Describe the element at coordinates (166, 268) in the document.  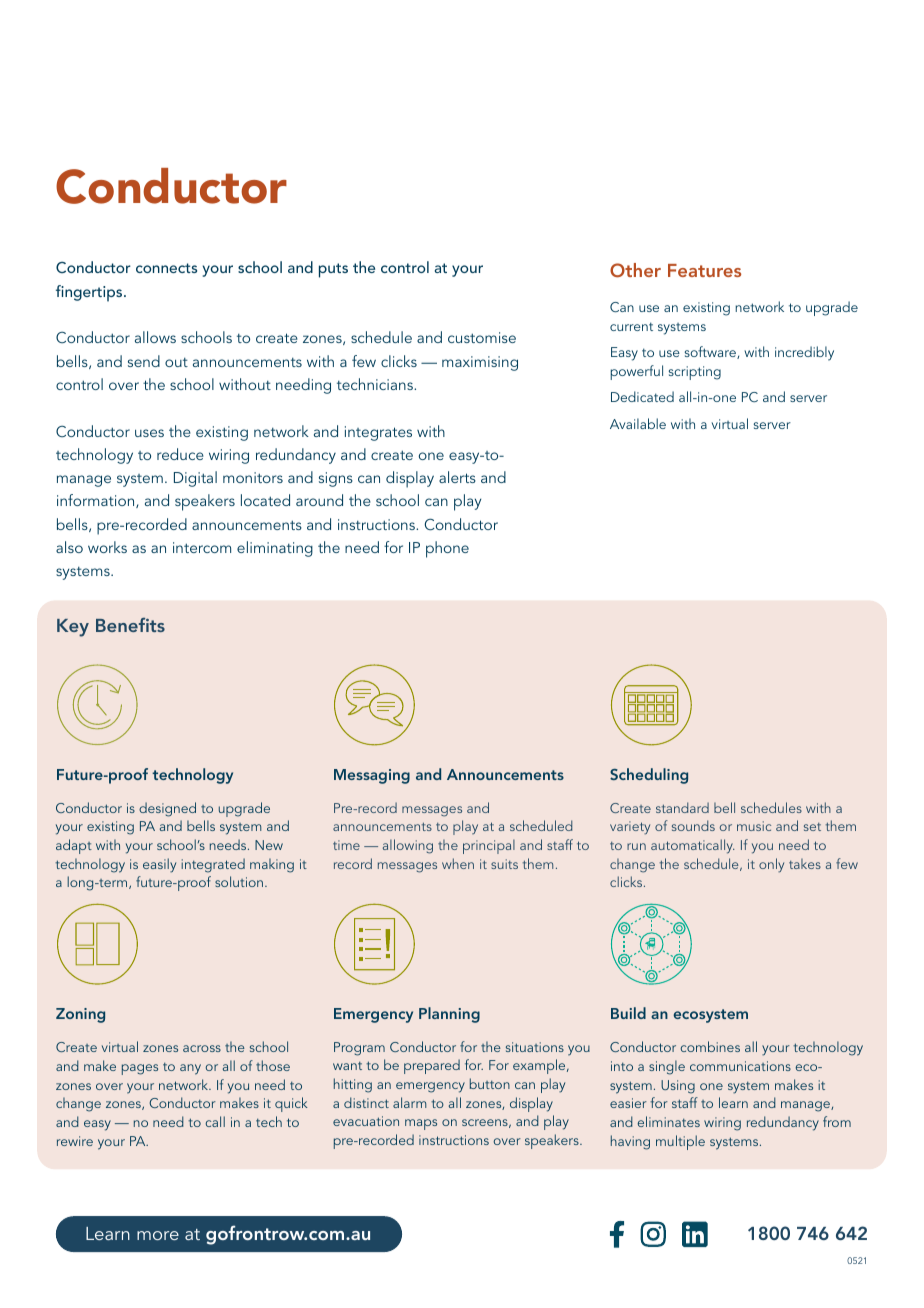
I see `connects` at that location.
